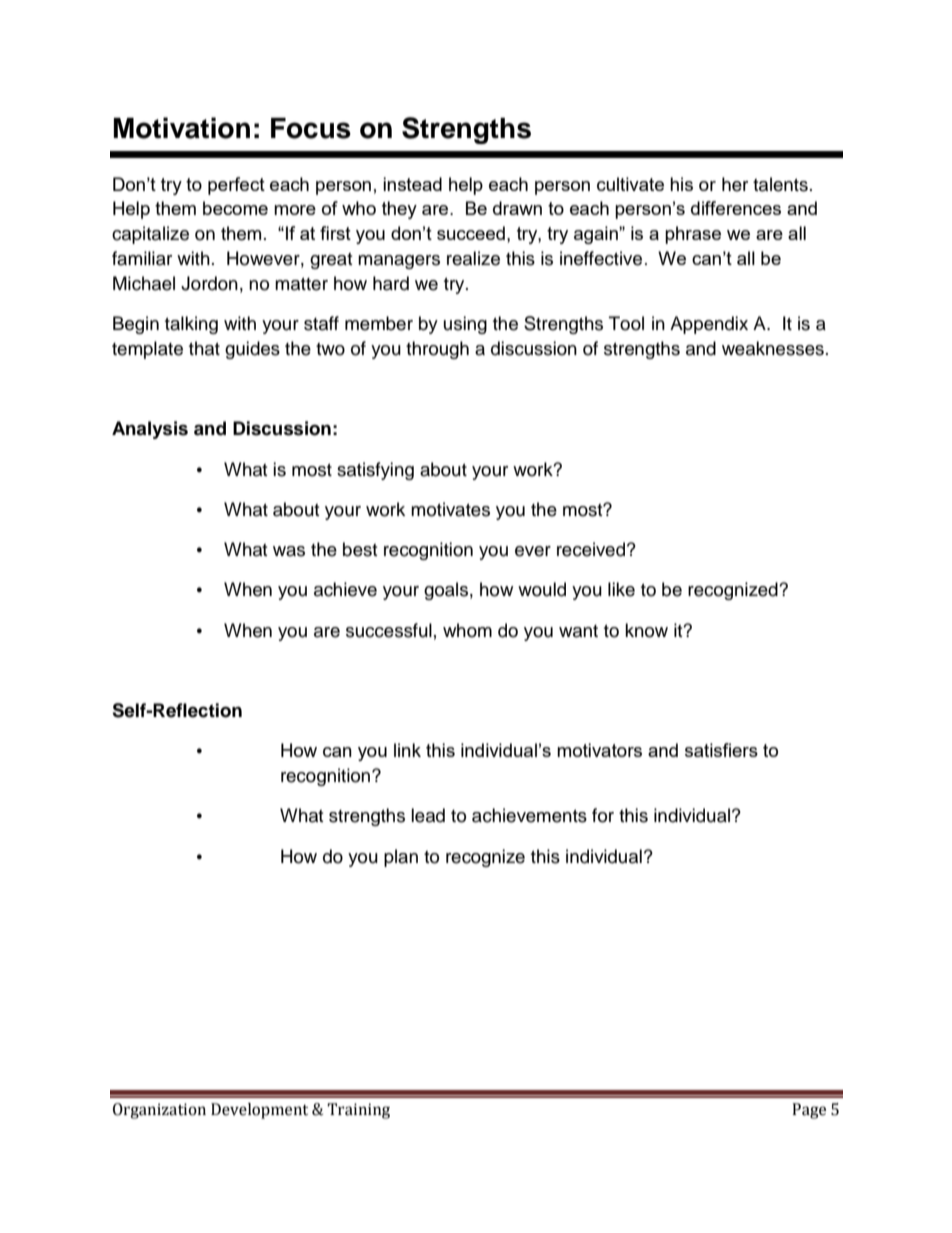  Describe the element at coordinates (809, 1111) in the screenshot. I see `Page` at that location.
